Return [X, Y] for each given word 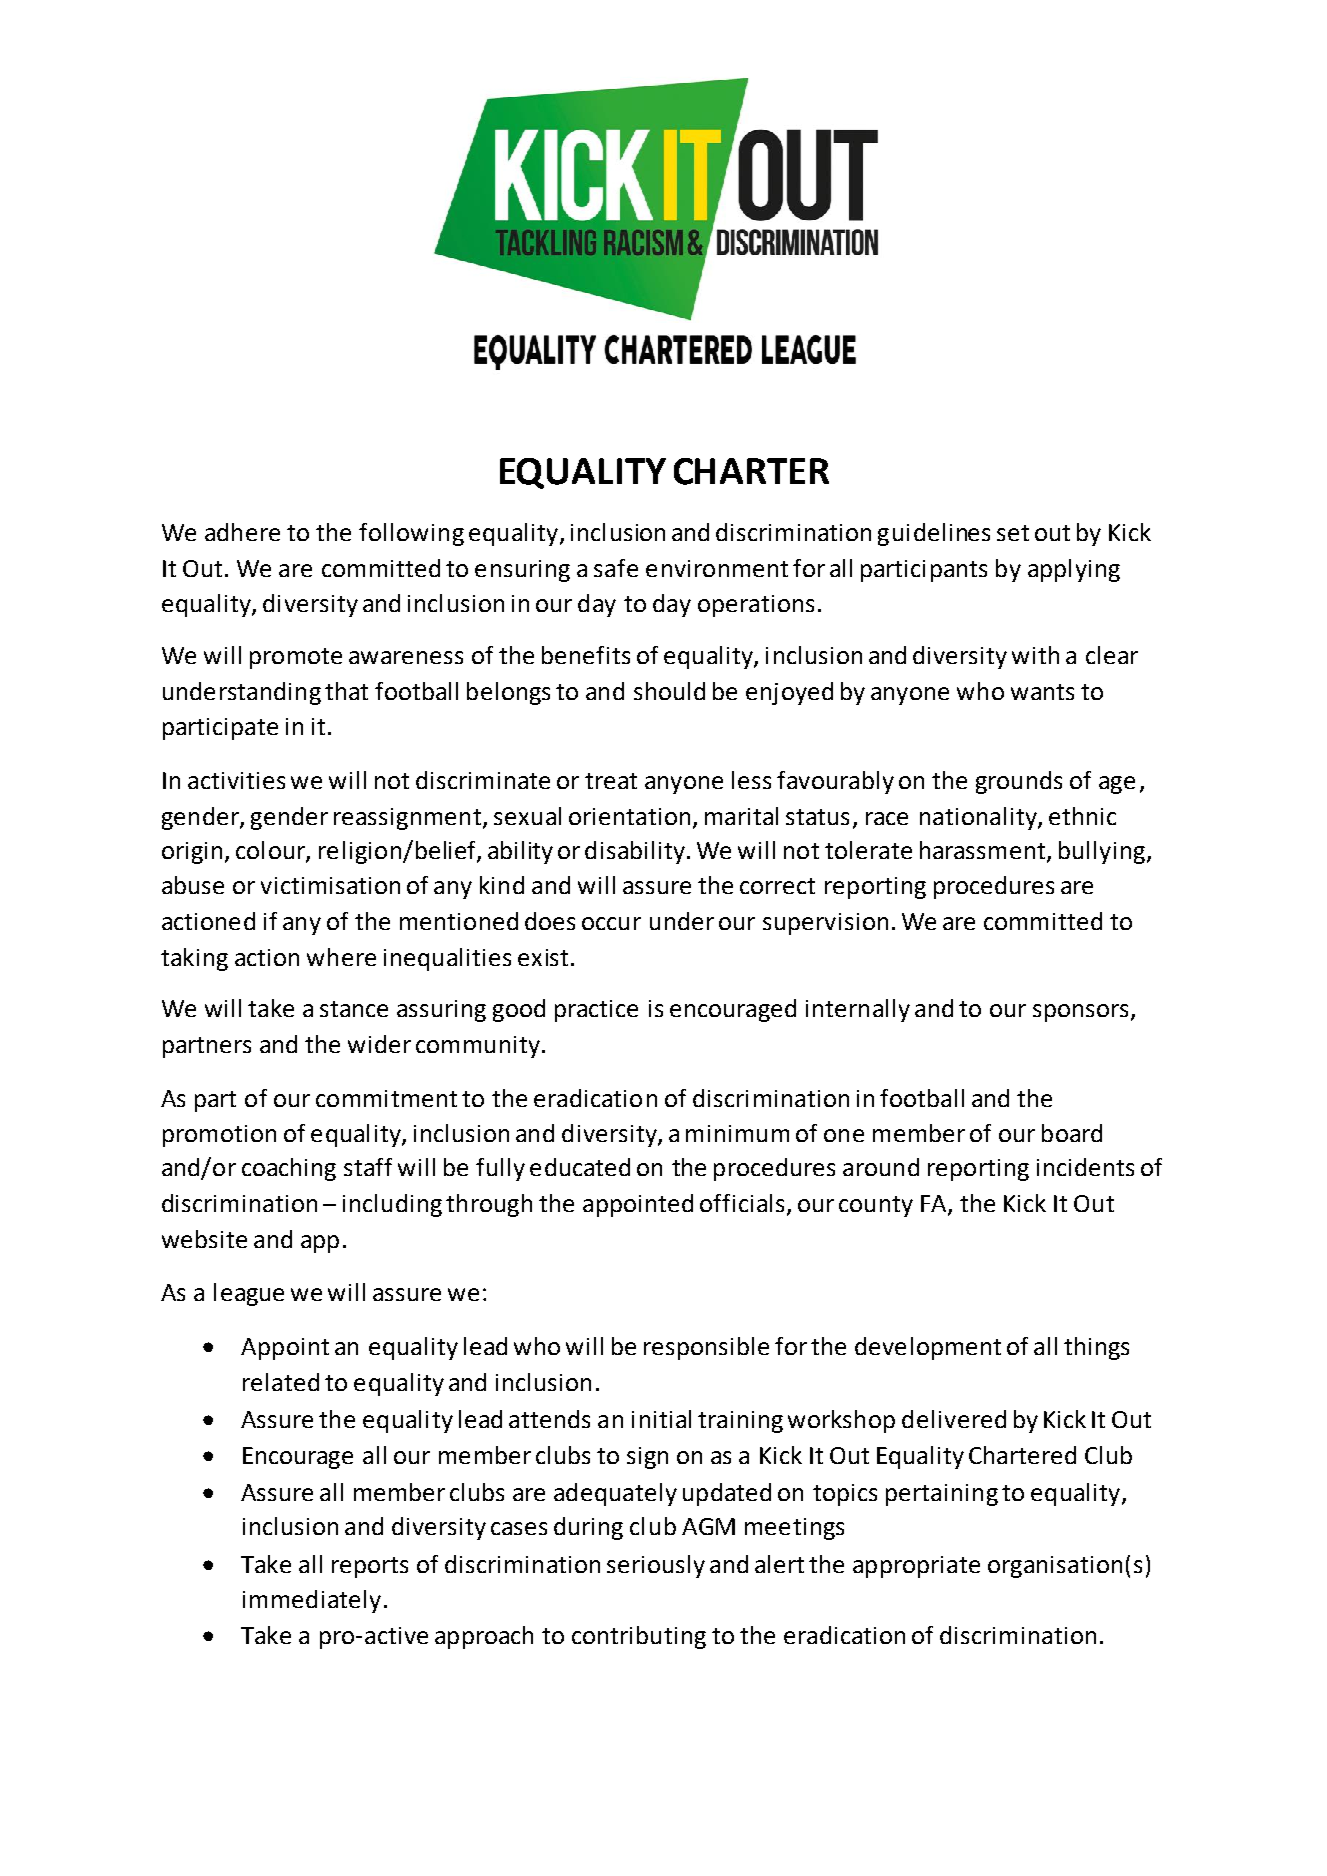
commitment [386, 1098]
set [1013, 533]
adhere [242, 532]
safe [616, 568]
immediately [312, 1601]
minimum [737, 1133]
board [1072, 1133]
